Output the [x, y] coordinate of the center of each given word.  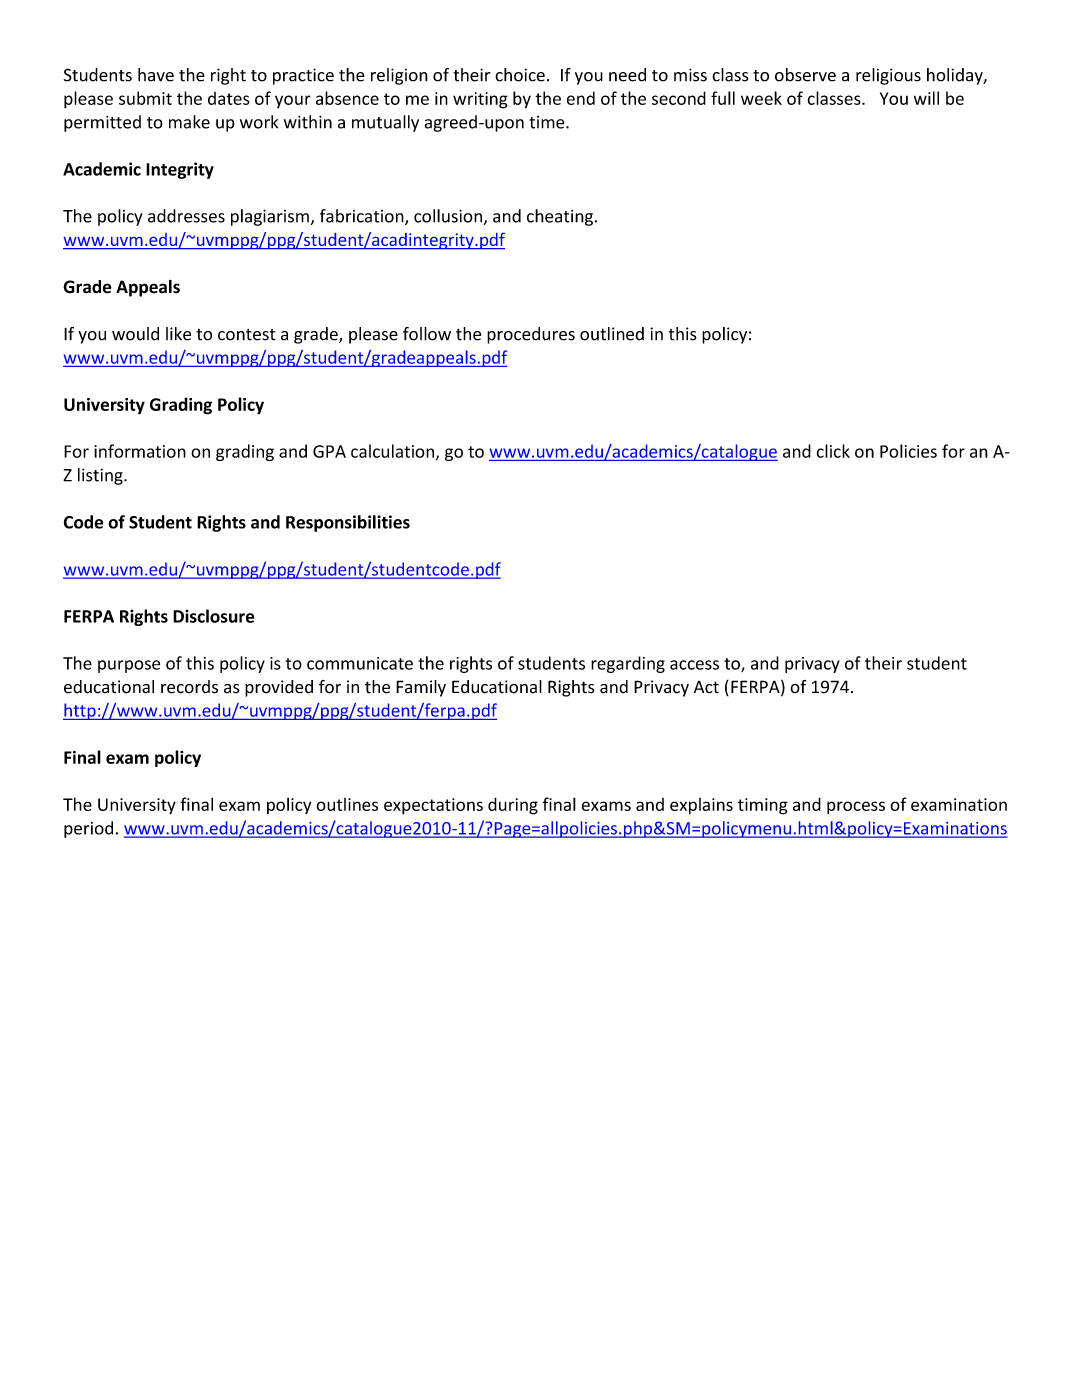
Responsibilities [348, 523]
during [513, 806]
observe [805, 75]
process [856, 807]
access [694, 665]
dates [229, 98]
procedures [531, 335]
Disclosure [214, 616]
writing [480, 100]
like [178, 334]
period [88, 829]
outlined [612, 334]
